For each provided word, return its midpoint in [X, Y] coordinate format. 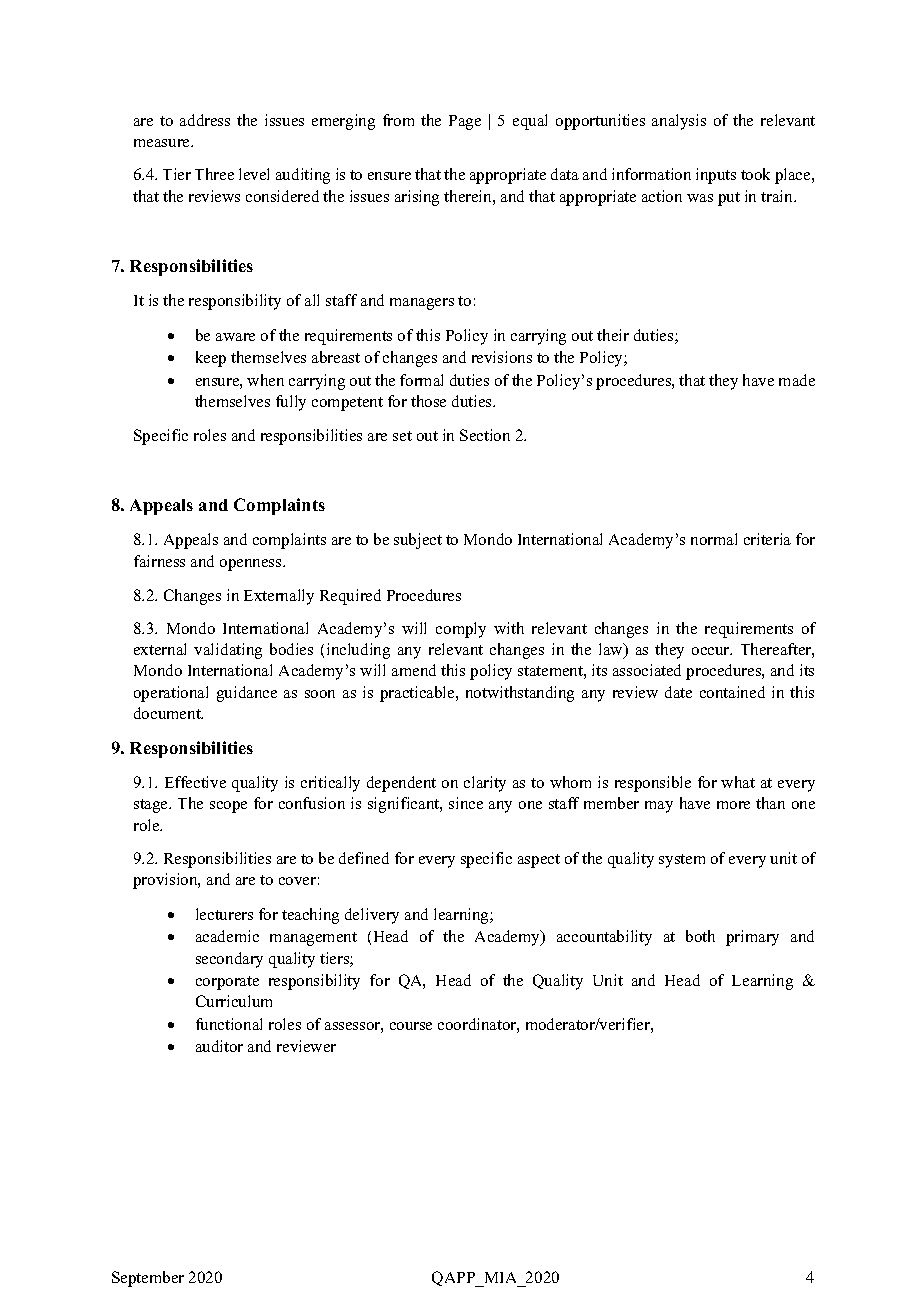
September [148, 1279]
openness [252, 565]
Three [214, 174]
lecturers [224, 914]
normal [714, 539]
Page [465, 122]
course [411, 1026]
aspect [539, 861]
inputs [716, 176]
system [682, 861]
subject [418, 541]
